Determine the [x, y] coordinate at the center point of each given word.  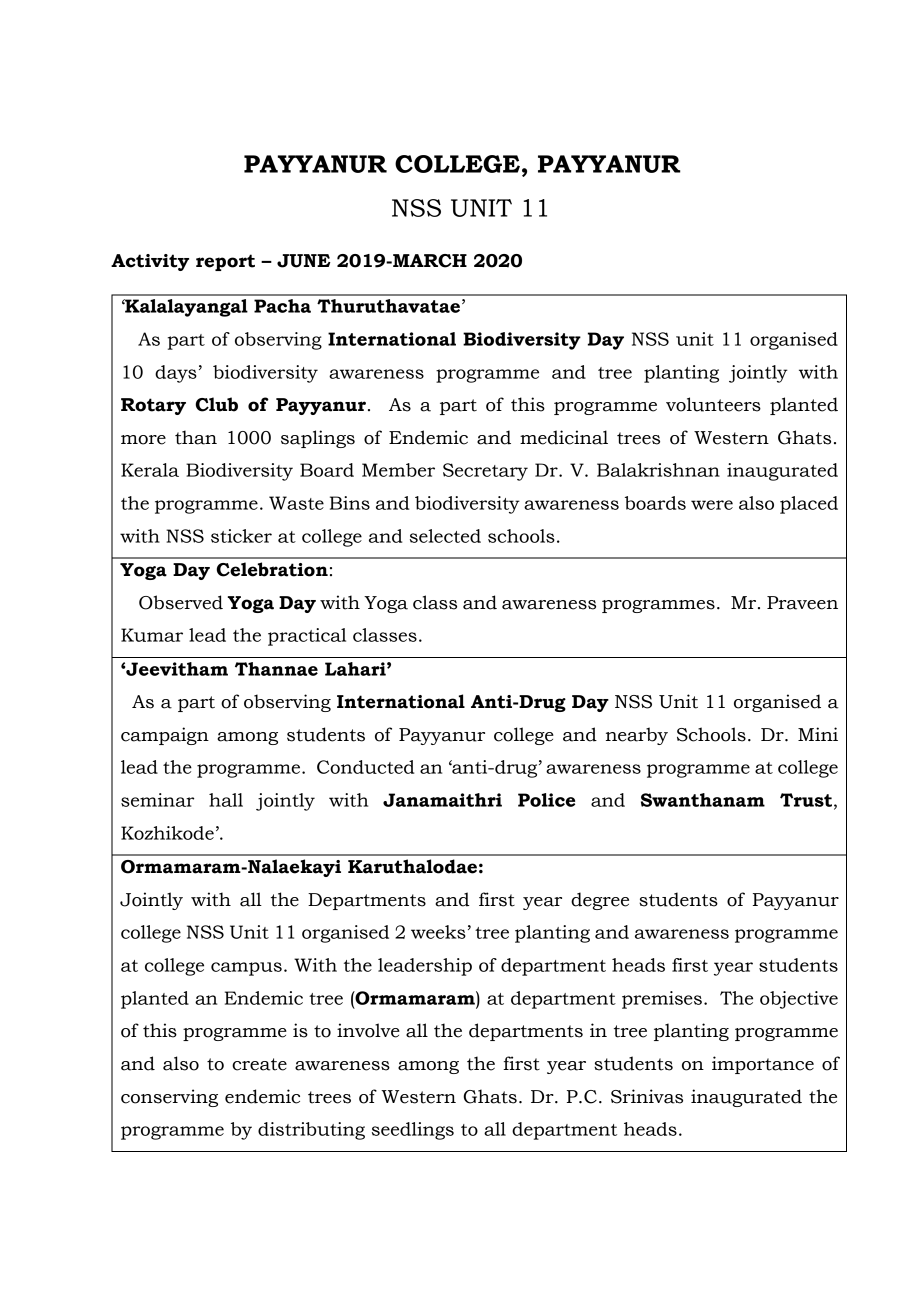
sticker [241, 536]
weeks [438, 932]
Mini [818, 734]
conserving [169, 1098]
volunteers [713, 404]
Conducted [365, 767]
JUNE [304, 261]
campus [246, 969]
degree [600, 901]
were [712, 505]
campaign [165, 736]
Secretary [485, 472]
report [225, 262]
